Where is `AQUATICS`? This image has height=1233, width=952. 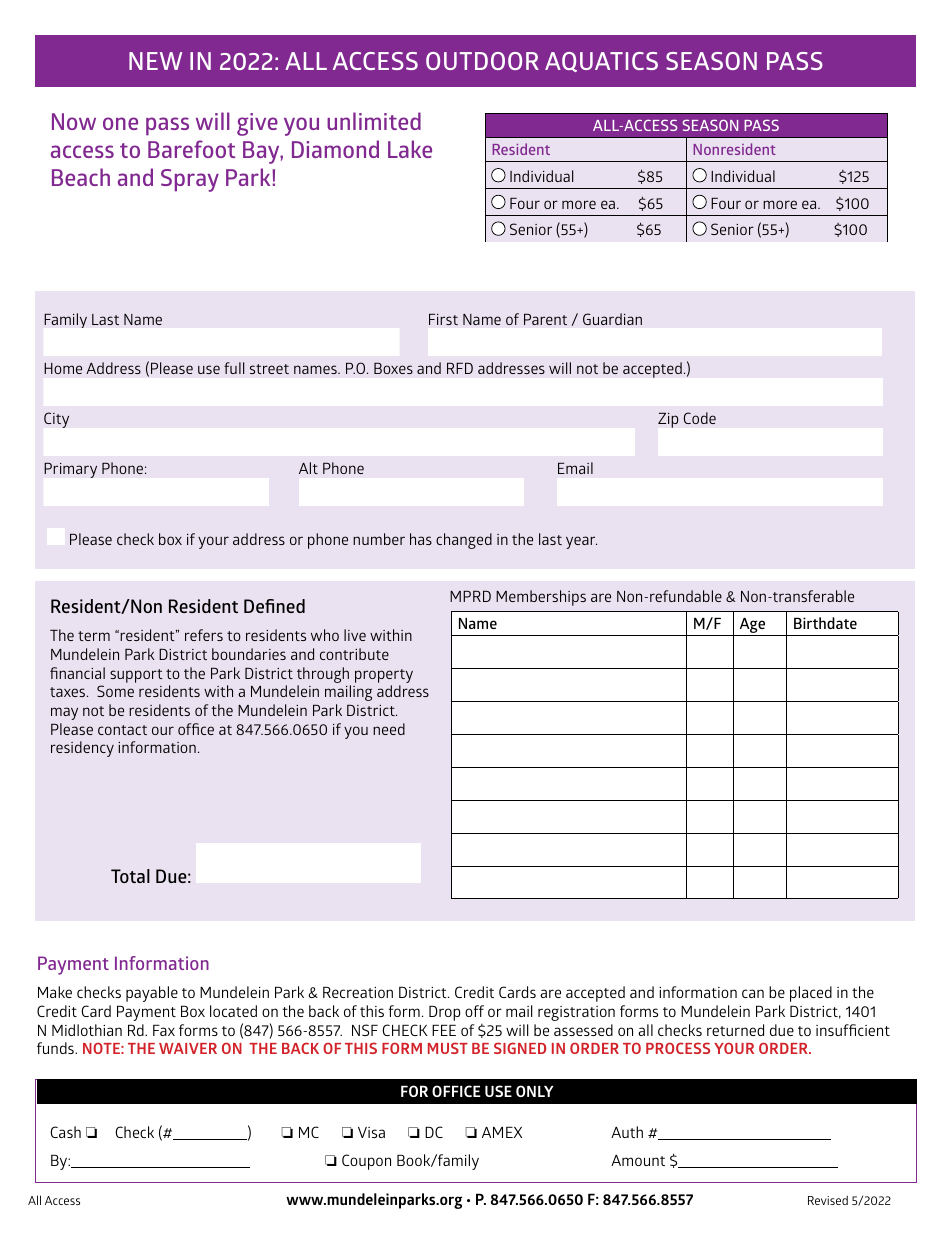 AQUATICS is located at coordinates (601, 62).
